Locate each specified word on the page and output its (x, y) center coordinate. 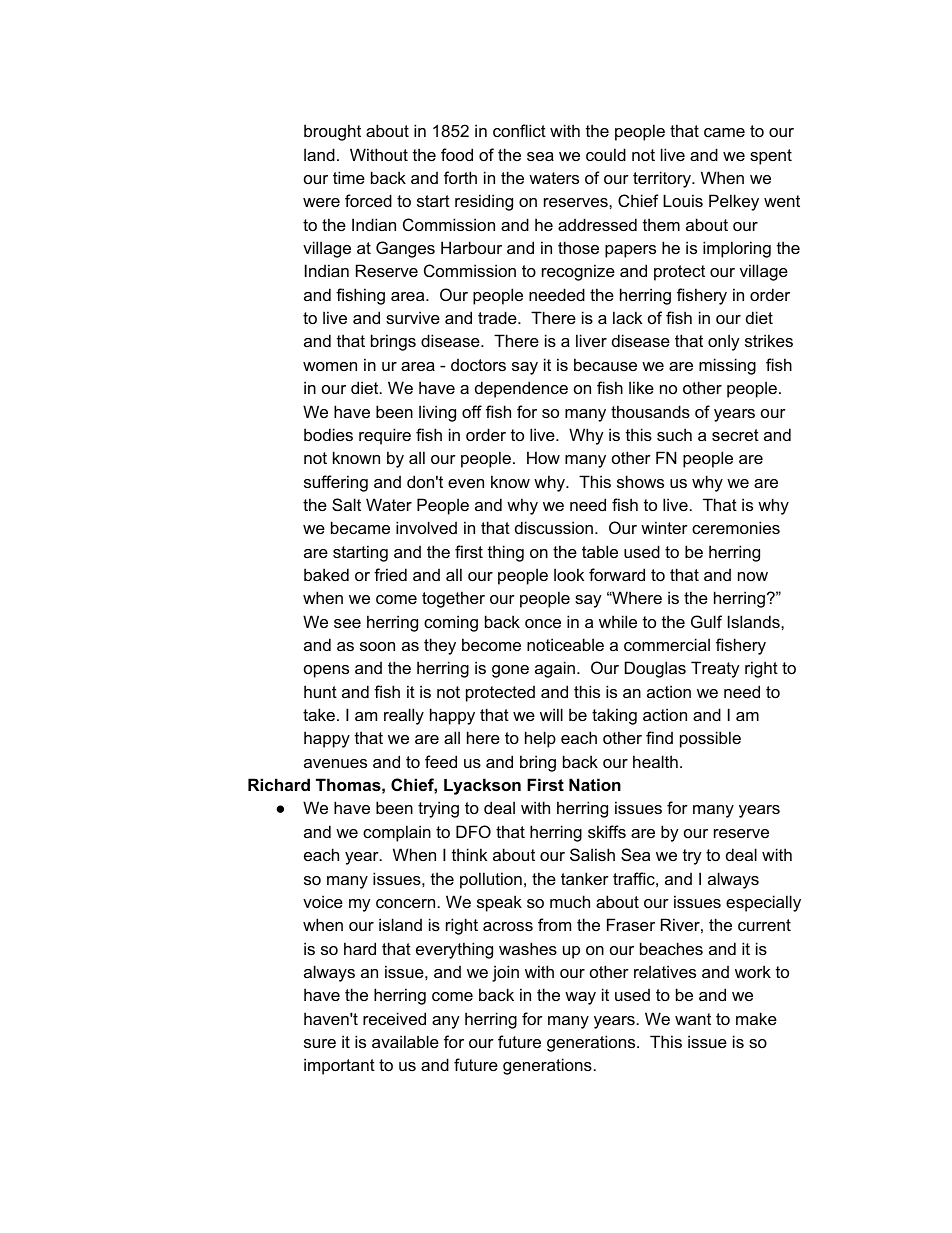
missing (727, 366)
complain (397, 833)
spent (771, 157)
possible (710, 739)
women (330, 366)
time (349, 177)
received (394, 1018)
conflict (519, 130)
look (569, 574)
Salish (592, 854)
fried (390, 574)
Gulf (706, 621)
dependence (521, 389)
